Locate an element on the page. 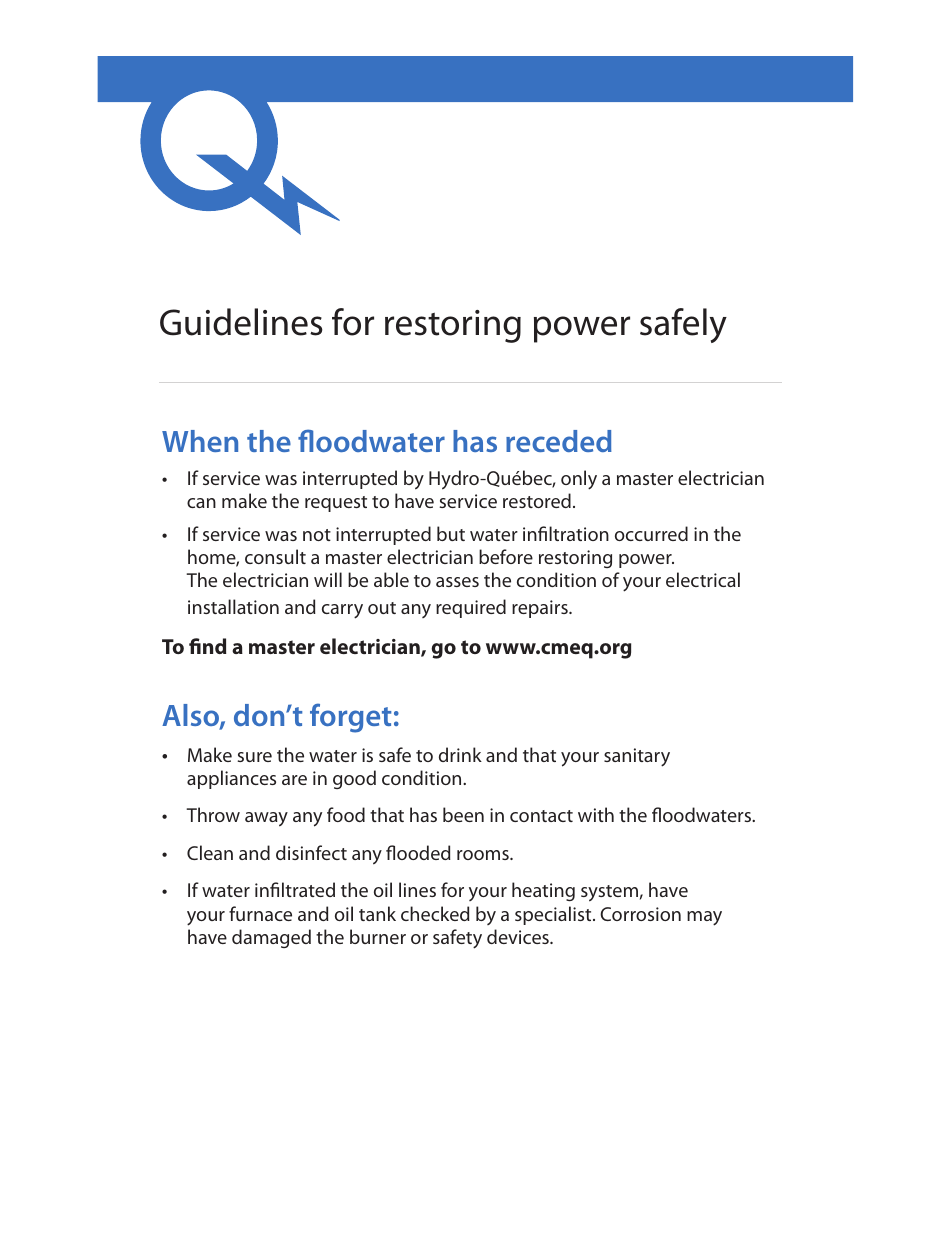 The image size is (952, 1233). consult is located at coordinates (275, 556).
